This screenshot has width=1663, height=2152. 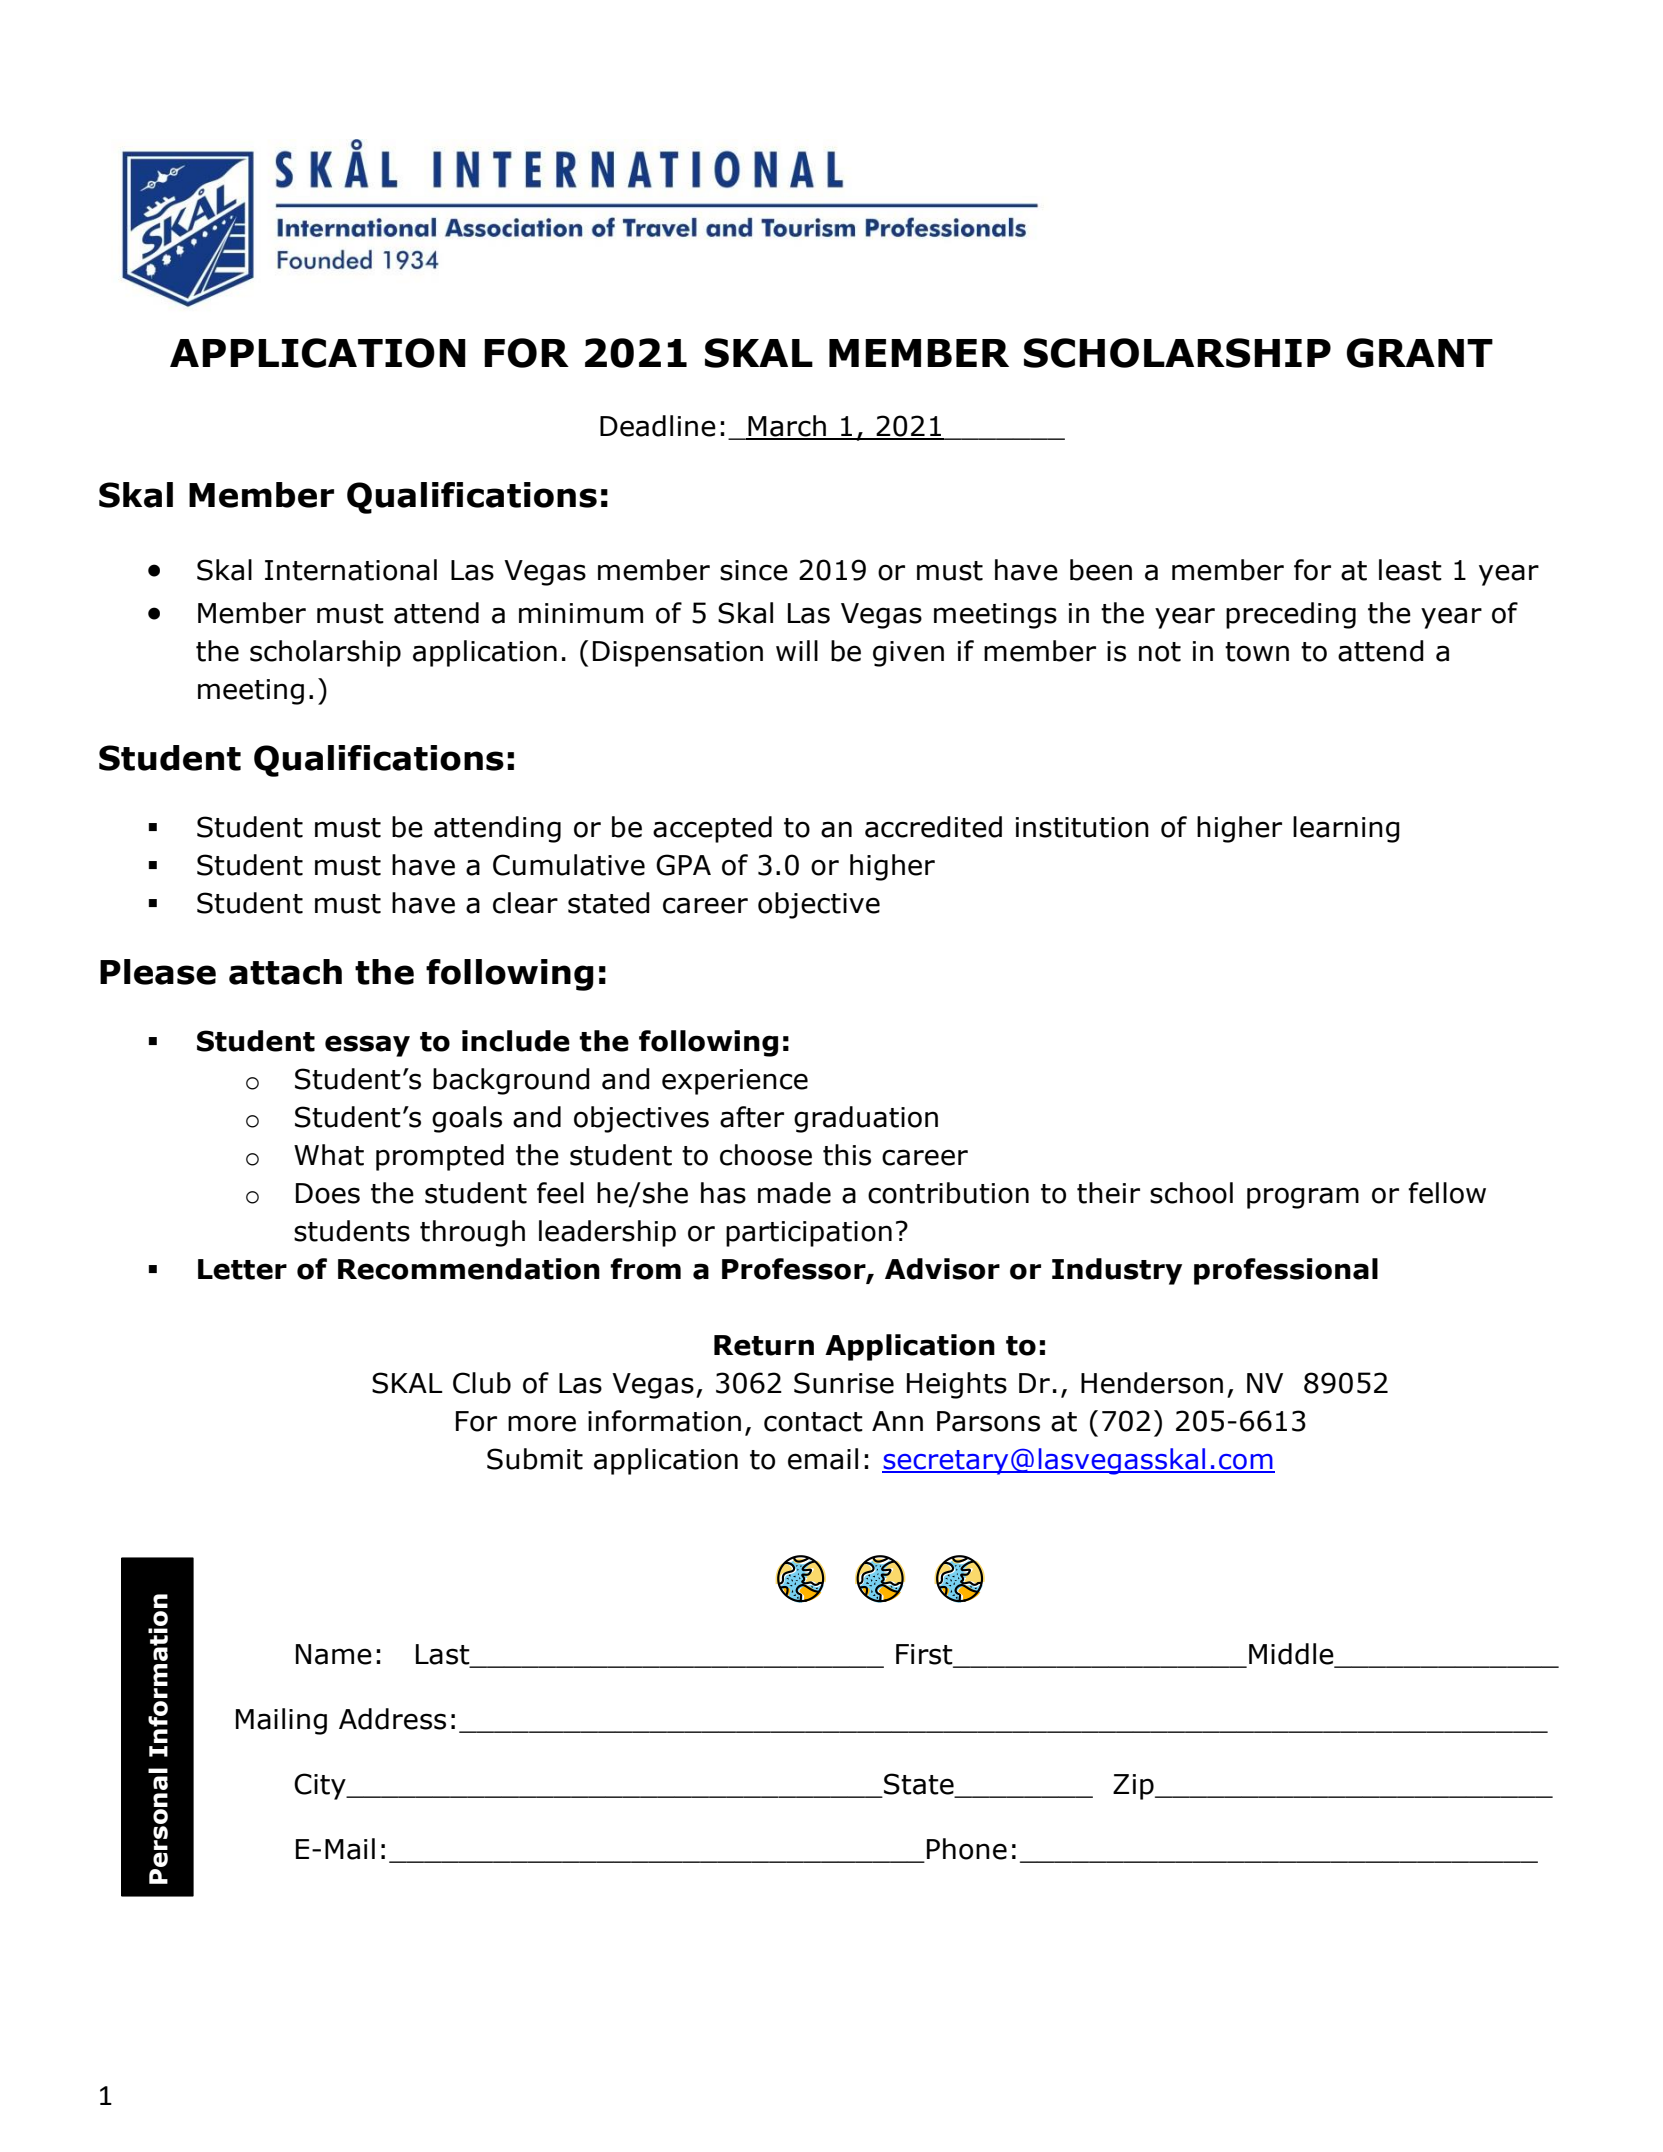 I want to click on International, so click(x=351, y=570).
